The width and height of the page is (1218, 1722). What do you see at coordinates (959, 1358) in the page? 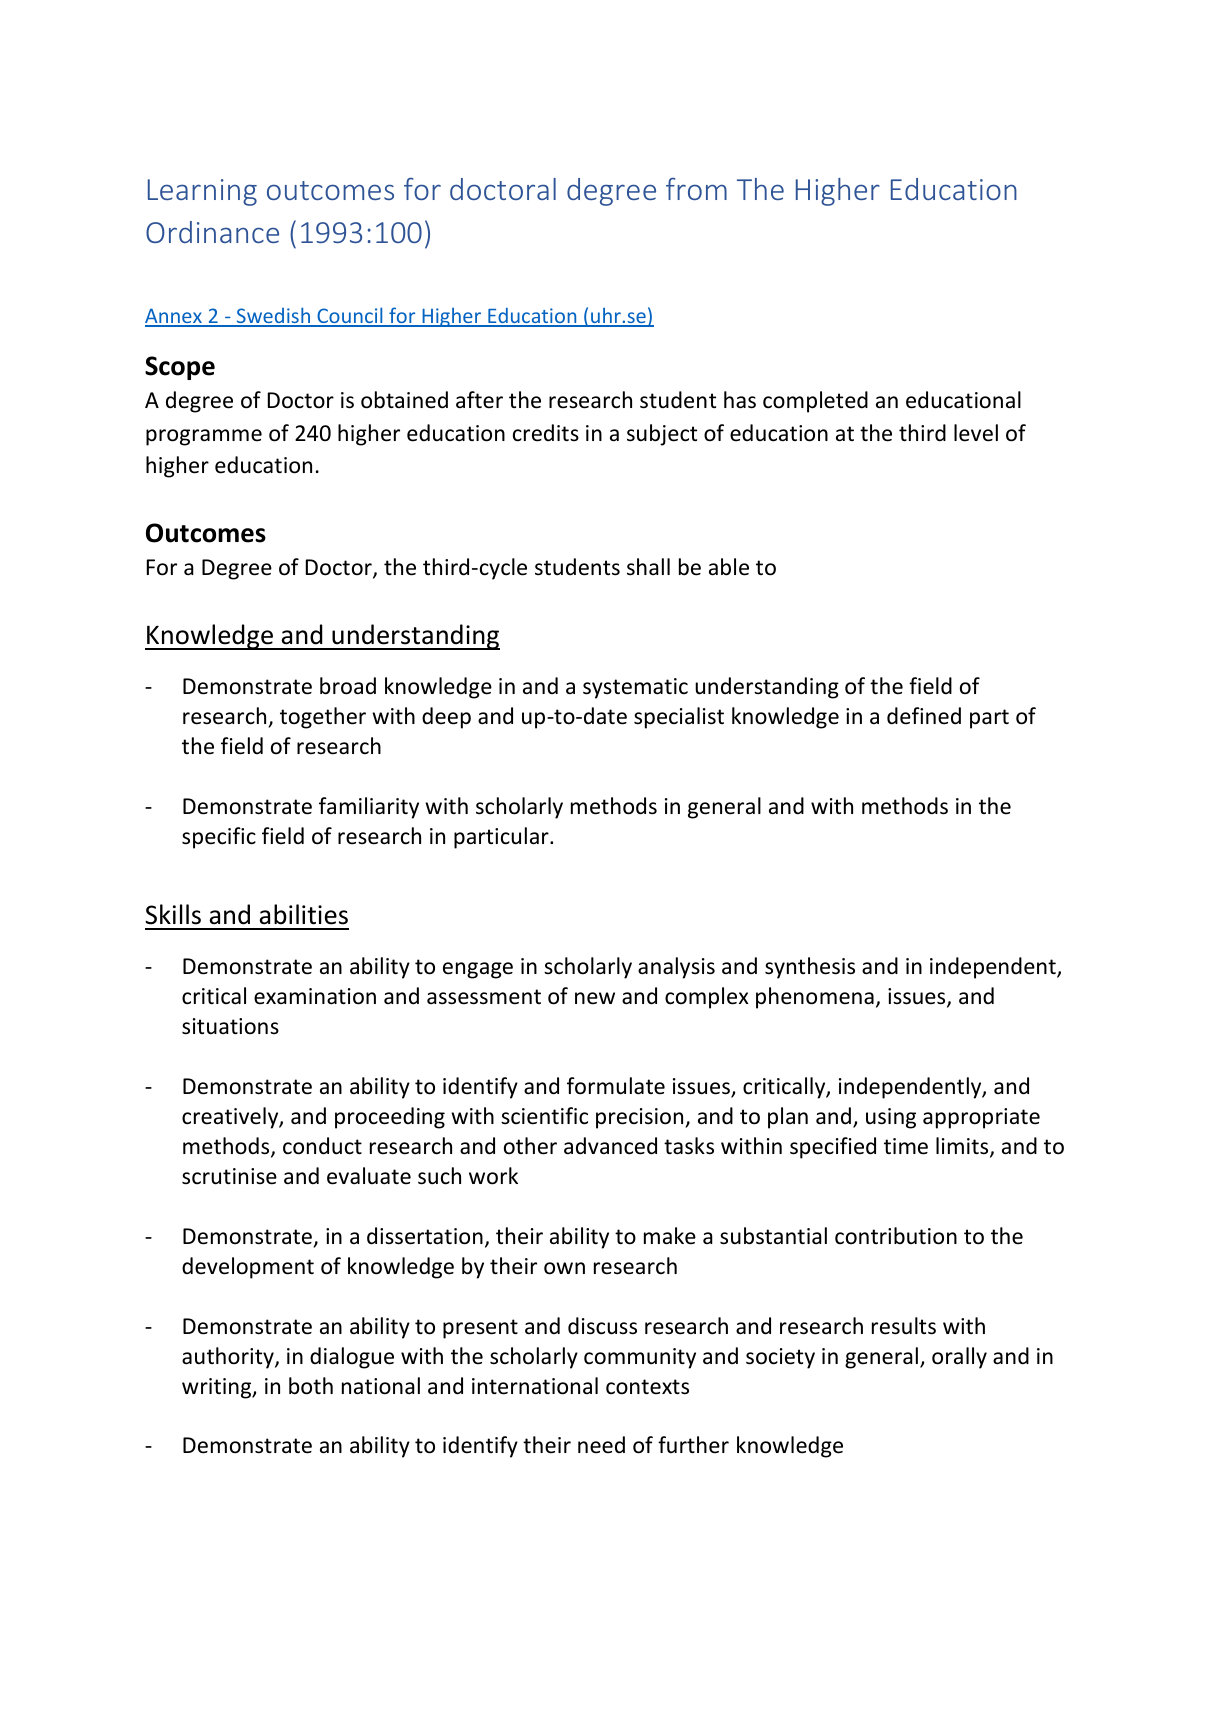
I see `orally` at bounding box center [959, 1358].
